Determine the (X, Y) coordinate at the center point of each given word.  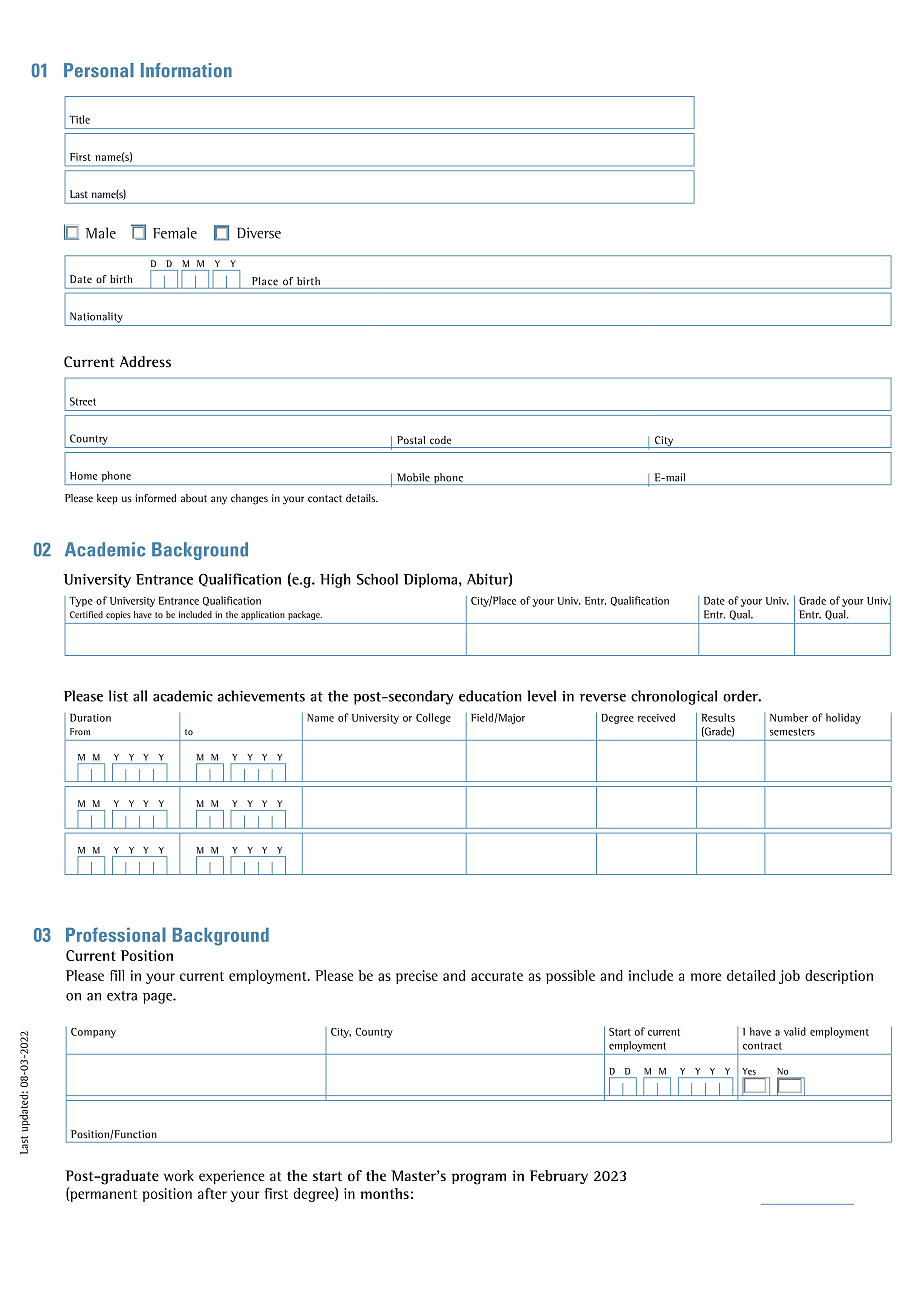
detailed (751, 975)
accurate (497, 976)
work (179, 1175)
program (478, 1179)
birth (308, 281)
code (440, 440)
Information (186, 70)
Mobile (413, 477)
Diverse (259, 233)
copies (118, 615)
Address (145, 362)
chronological (674, 697)
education (490, 696)
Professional (116, 934)
